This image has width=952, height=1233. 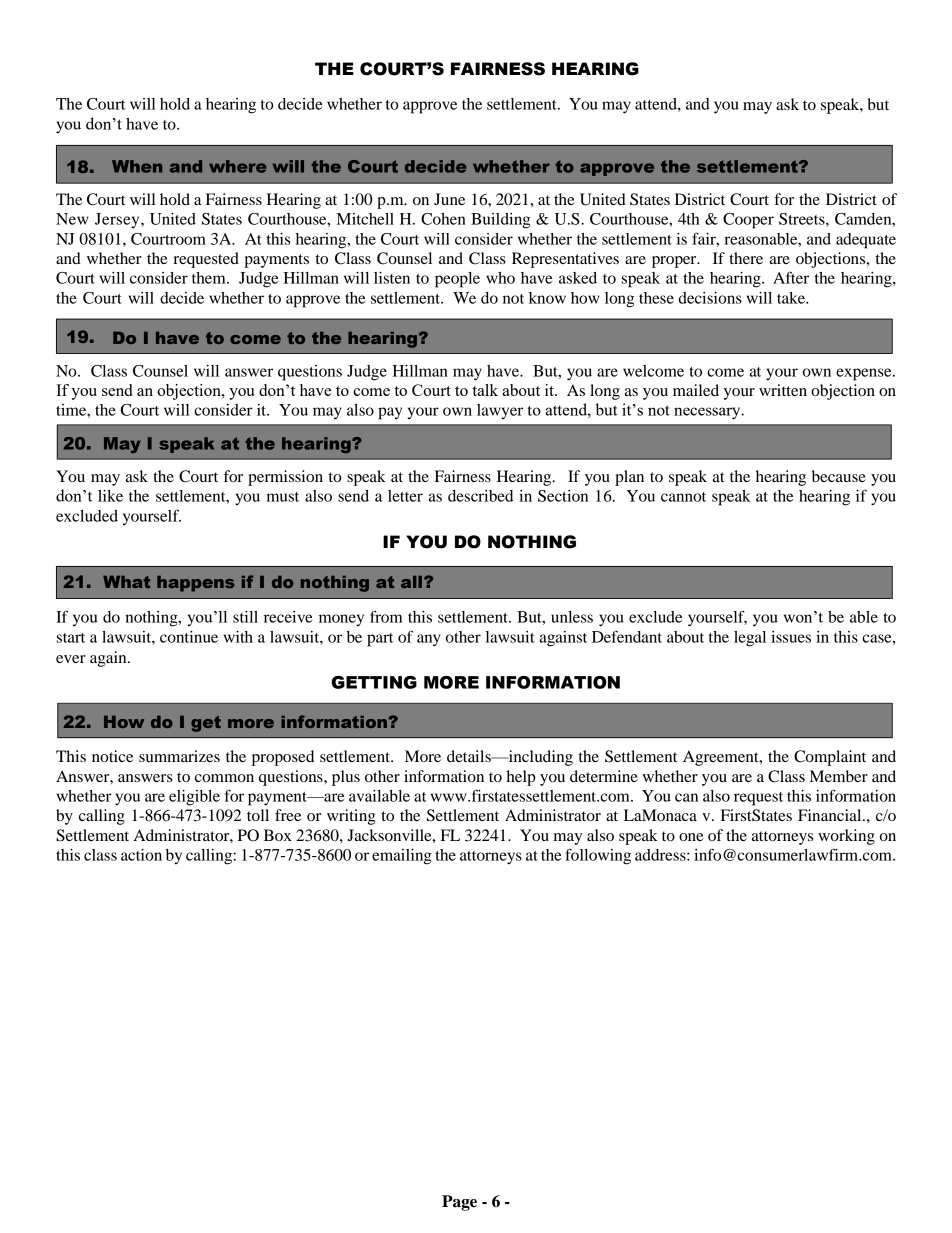 I want to click on Cooper, so click(x=748, y=221).
